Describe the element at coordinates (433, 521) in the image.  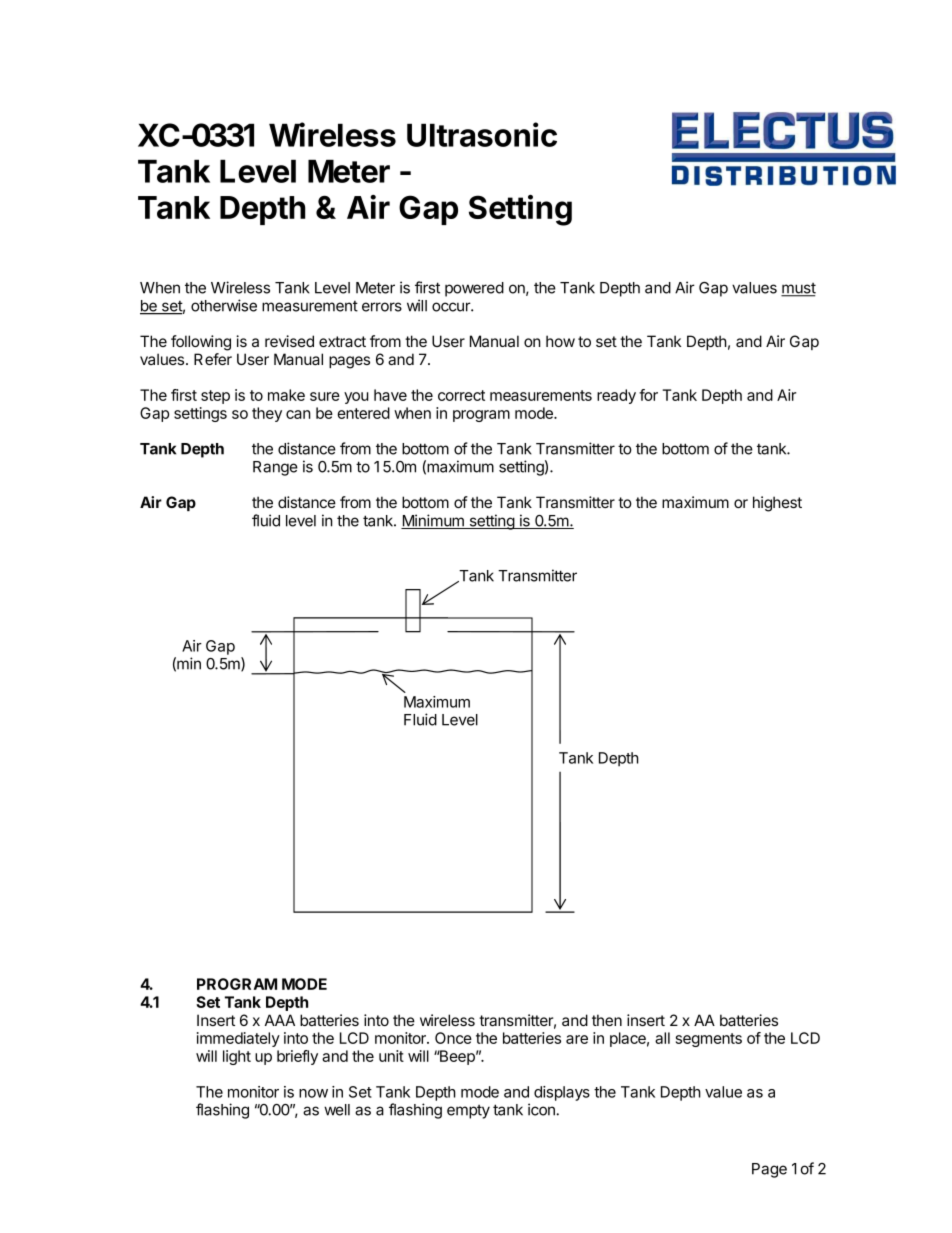
I see `Minimum` at that location.
